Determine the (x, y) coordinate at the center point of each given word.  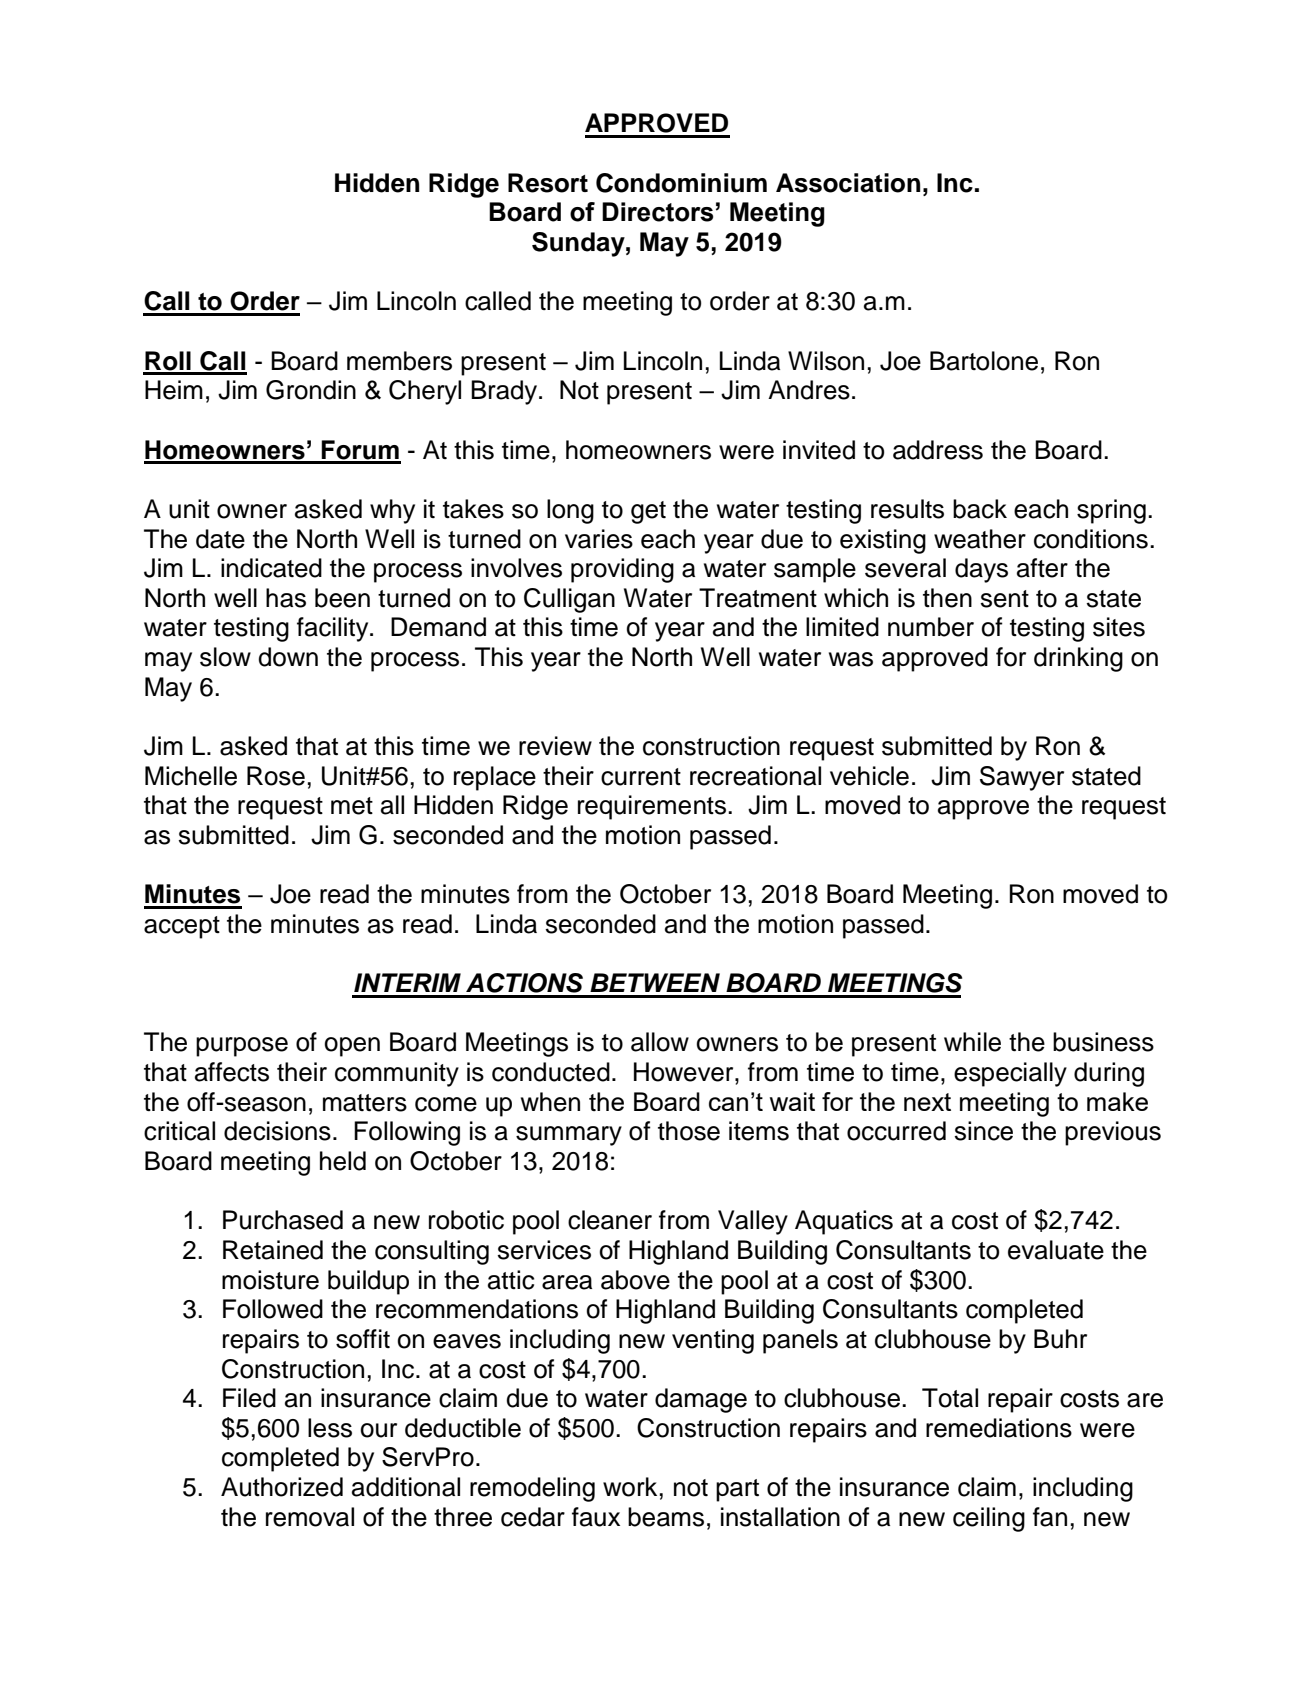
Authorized (282, 1487)
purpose (242, 1047)
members (399, 361)
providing (622, 570)
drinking (1078, 659)
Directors (657, 212)
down (288, 657)
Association (848, 183)
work (630, 1487)
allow (660, 1042)
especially (1010, 1074)
